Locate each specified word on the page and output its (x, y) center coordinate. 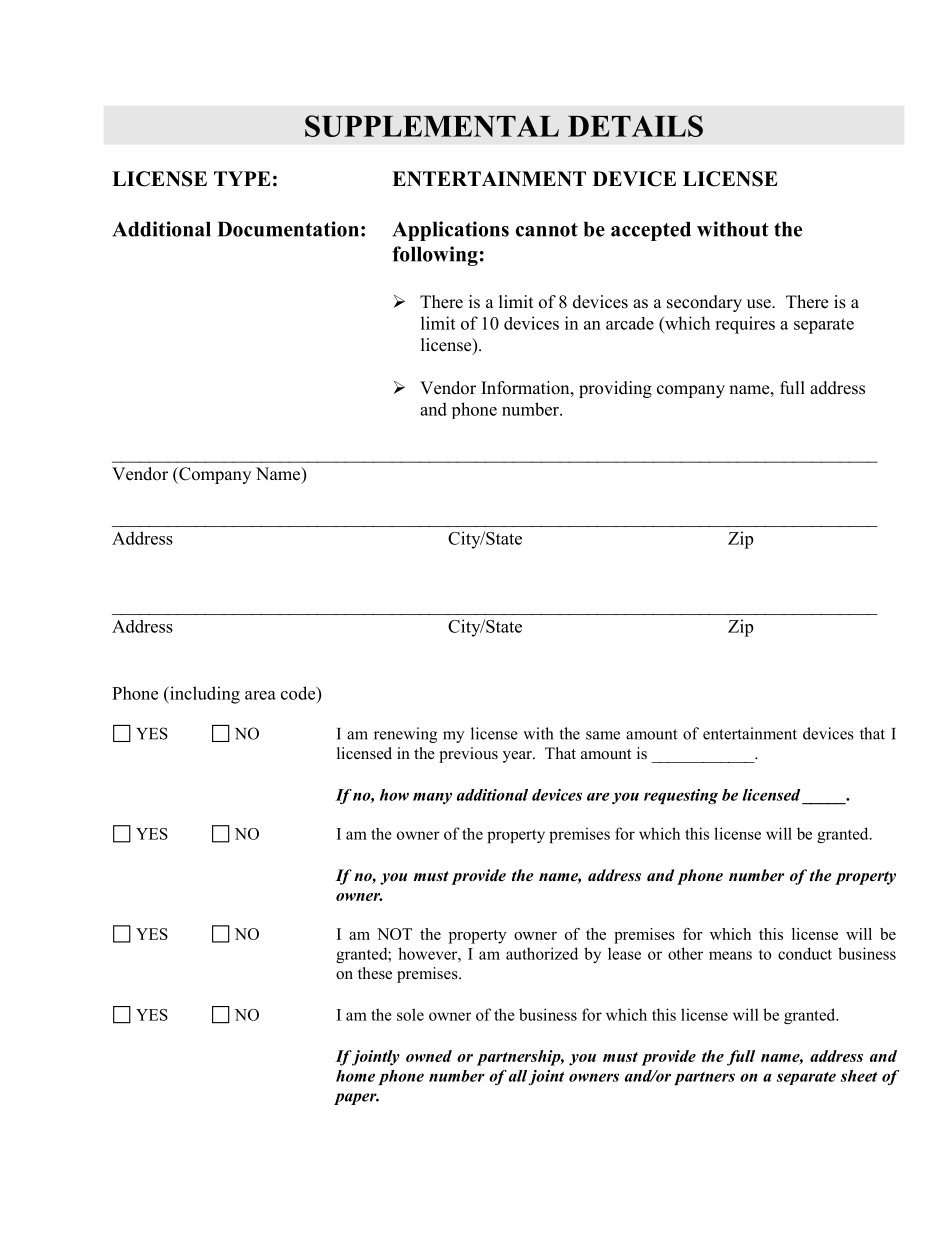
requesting (681, 796)
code (299, 693)
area (260, 695)
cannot (547, 230)
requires (745, 325)
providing (615, 389)
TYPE (242, 178)
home (355, 1076)
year (518, 757)
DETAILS (635, 126)
